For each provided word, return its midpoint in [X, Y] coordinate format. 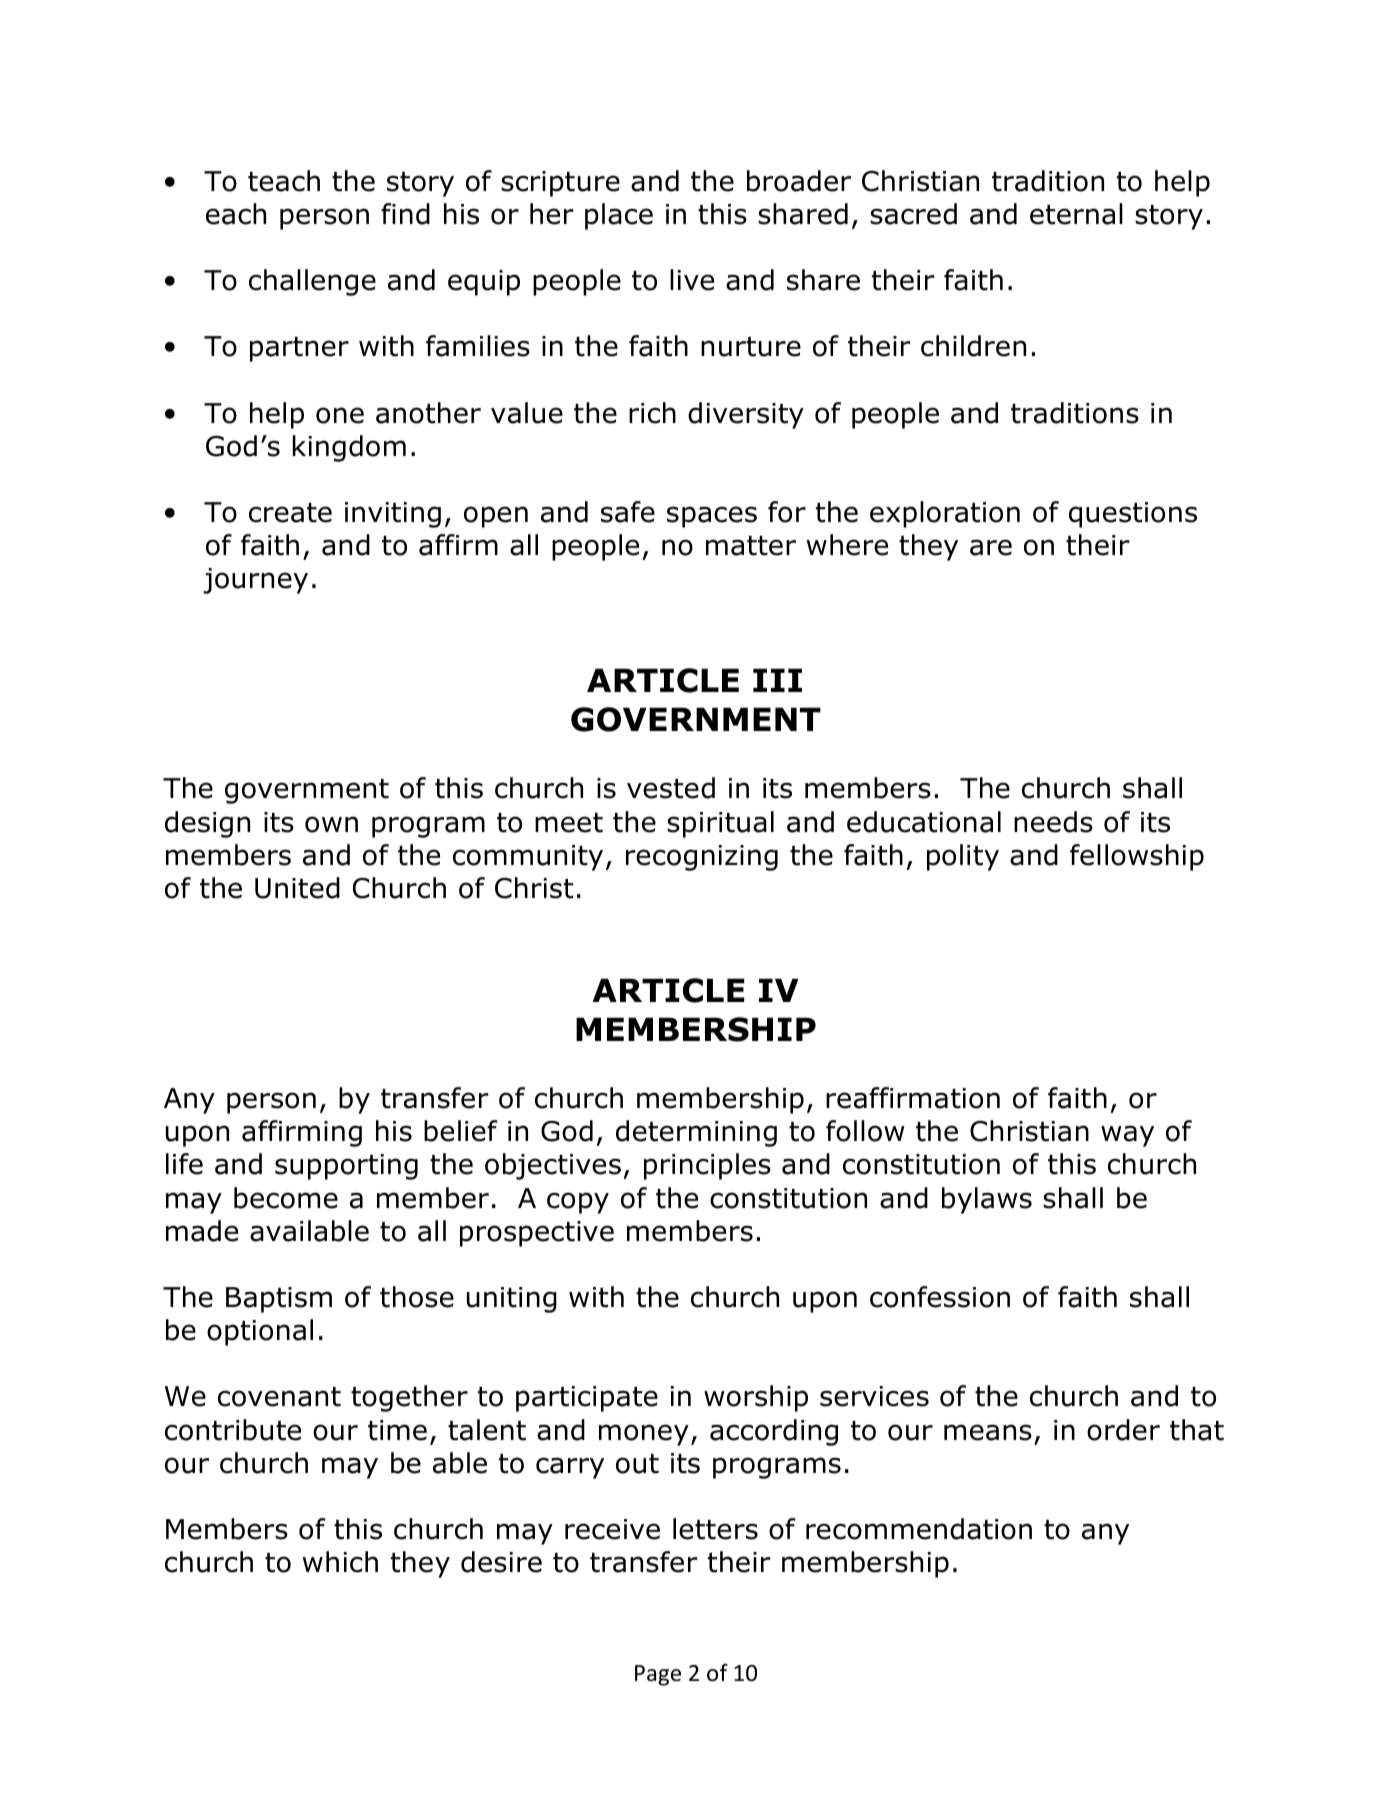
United [297, 888]
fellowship [1137, 857]
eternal [1076, 214]
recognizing [702, 858]
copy [578, 1203]
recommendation [919, 1529]
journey [255, 581]
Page [658, 1675]
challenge [312, 282]
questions [1133, 515]
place [619, 216]
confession [940, 1297]
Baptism [279, 1300]
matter [751, 546]
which [340, 1562]
